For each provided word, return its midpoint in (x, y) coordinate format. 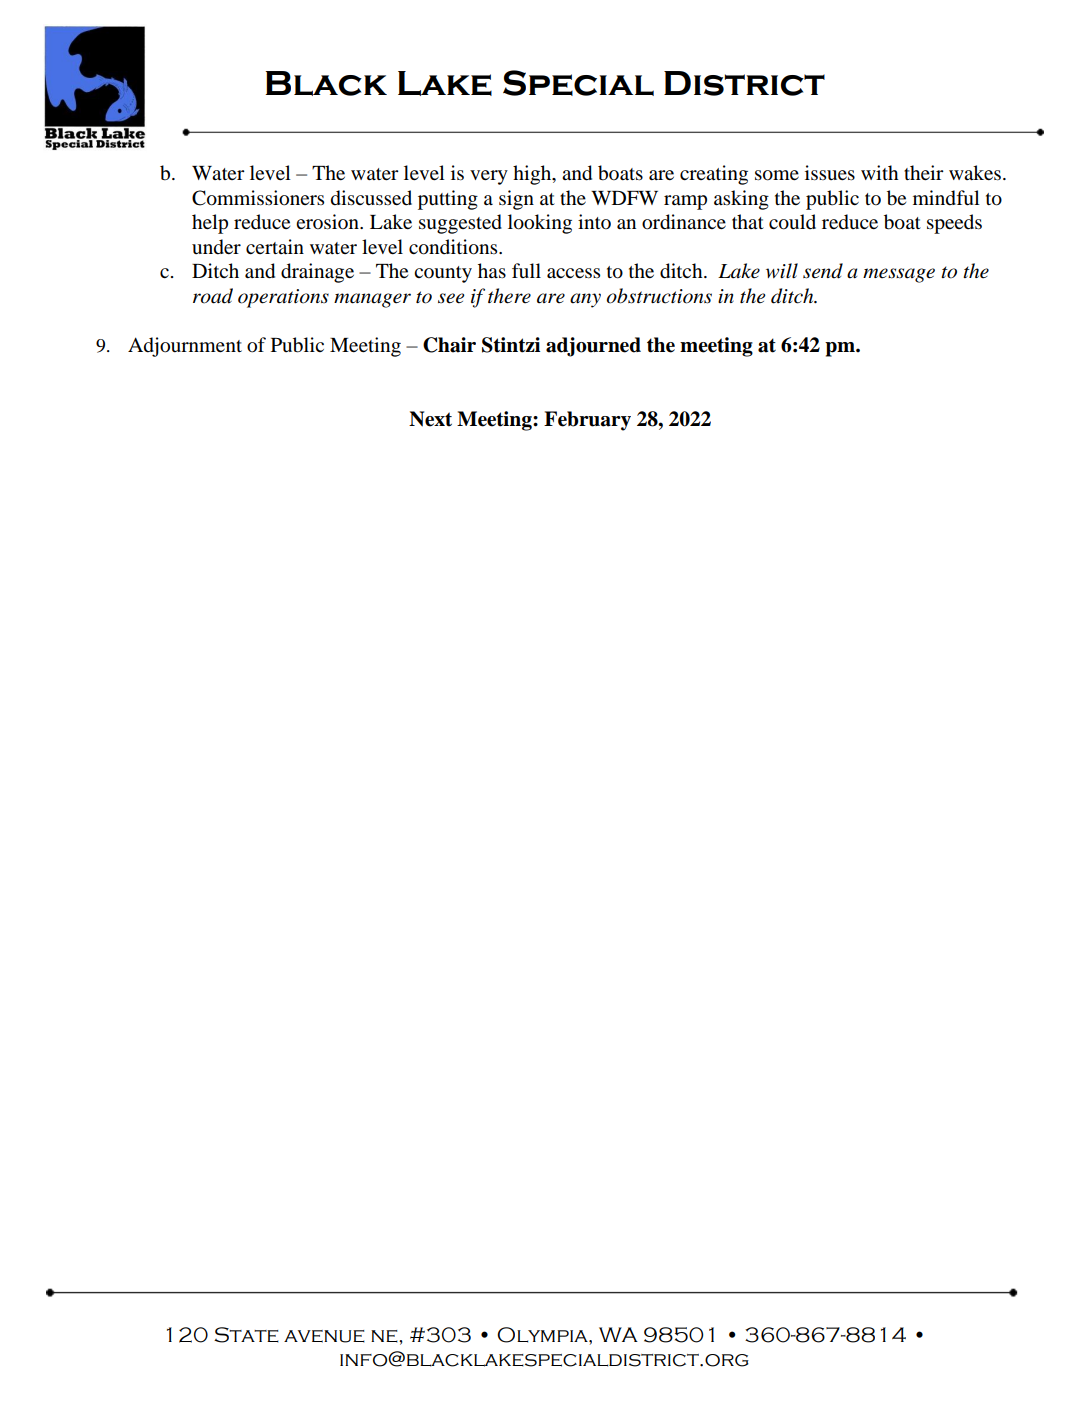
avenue (324, 1336)
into (594, 222)
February (587, 421)
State (246, 1335)
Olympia (543, 1335)
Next (430, 419)
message (899, 275)
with (880, 172)
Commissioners (258, 198)
